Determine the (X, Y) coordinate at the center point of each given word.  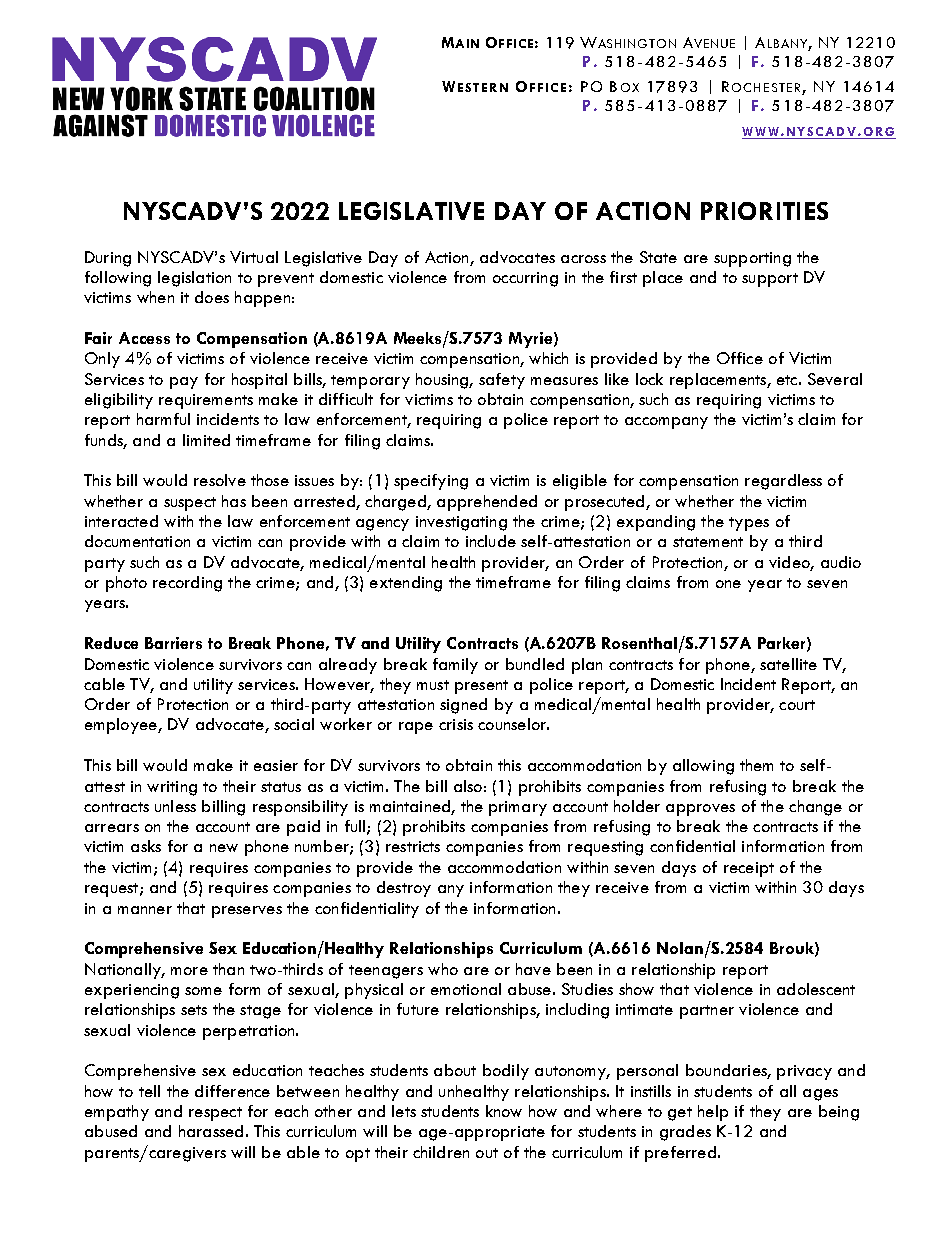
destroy (404, 889)
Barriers (173, 643)
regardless (783, 482)
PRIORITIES (764, 211)
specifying (431, 482)
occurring (525, 279)
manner (145, 910)
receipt (749, 869)
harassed (211, 1131)
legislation (194, 279)
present (481, 687)
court (797, 705)
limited (206, 440)
